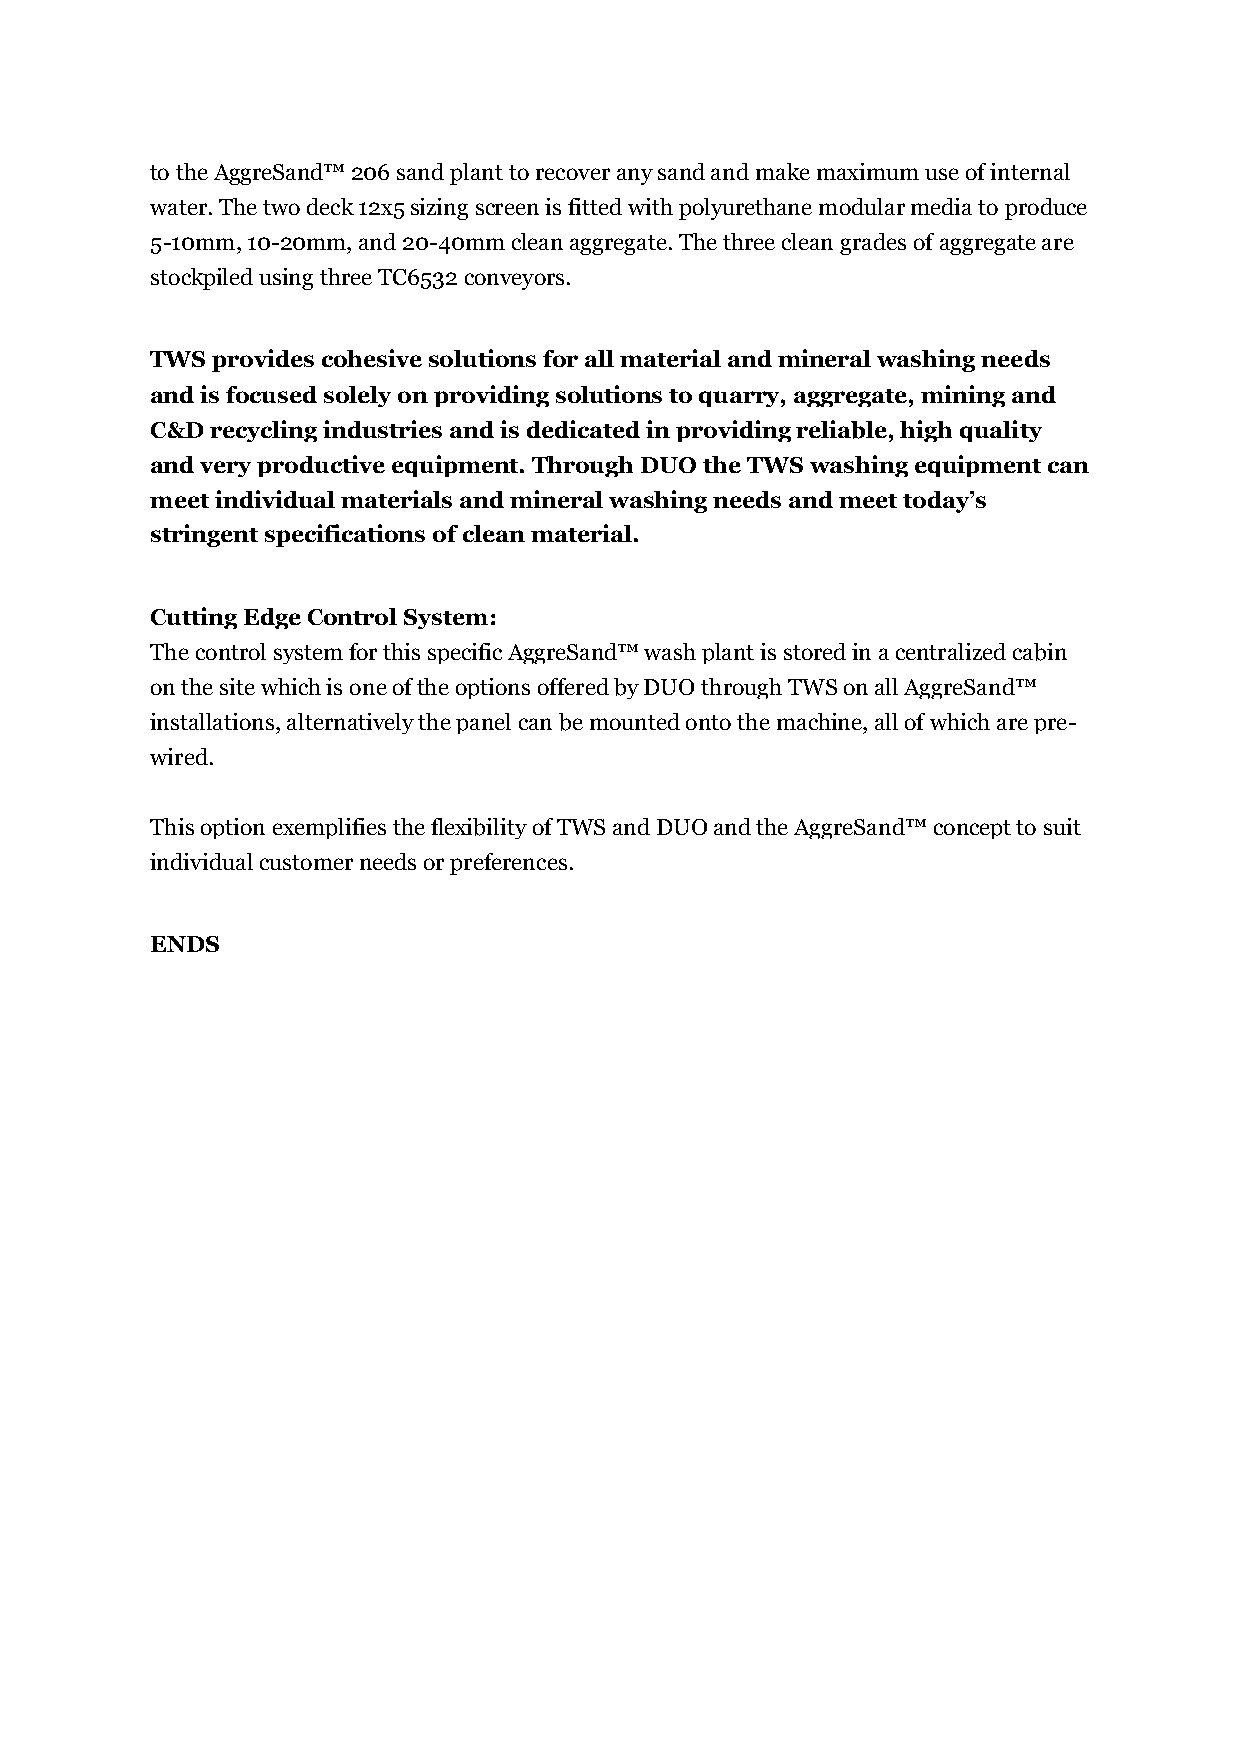 This document has height=1756, width=1242. I want to click on centralized, so click(951, 651).
